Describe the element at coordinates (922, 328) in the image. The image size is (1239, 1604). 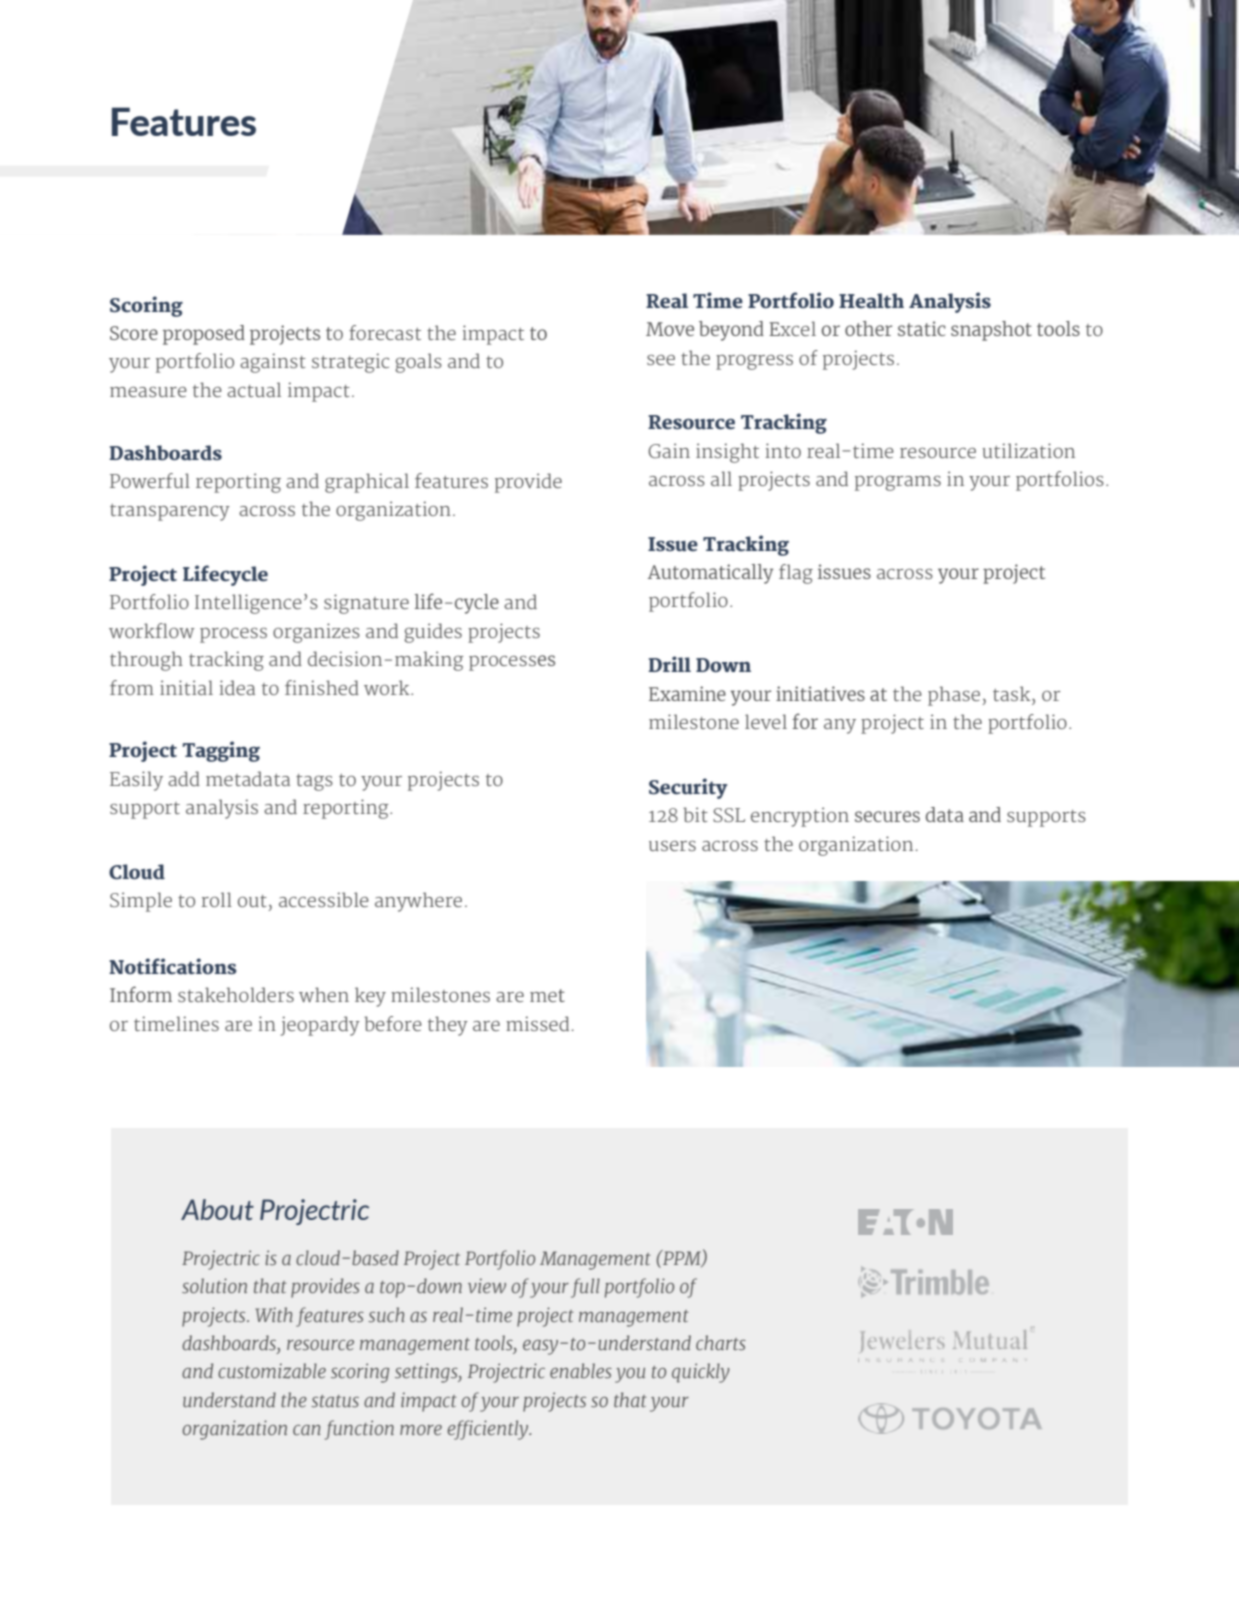
I see `static` at that location.
